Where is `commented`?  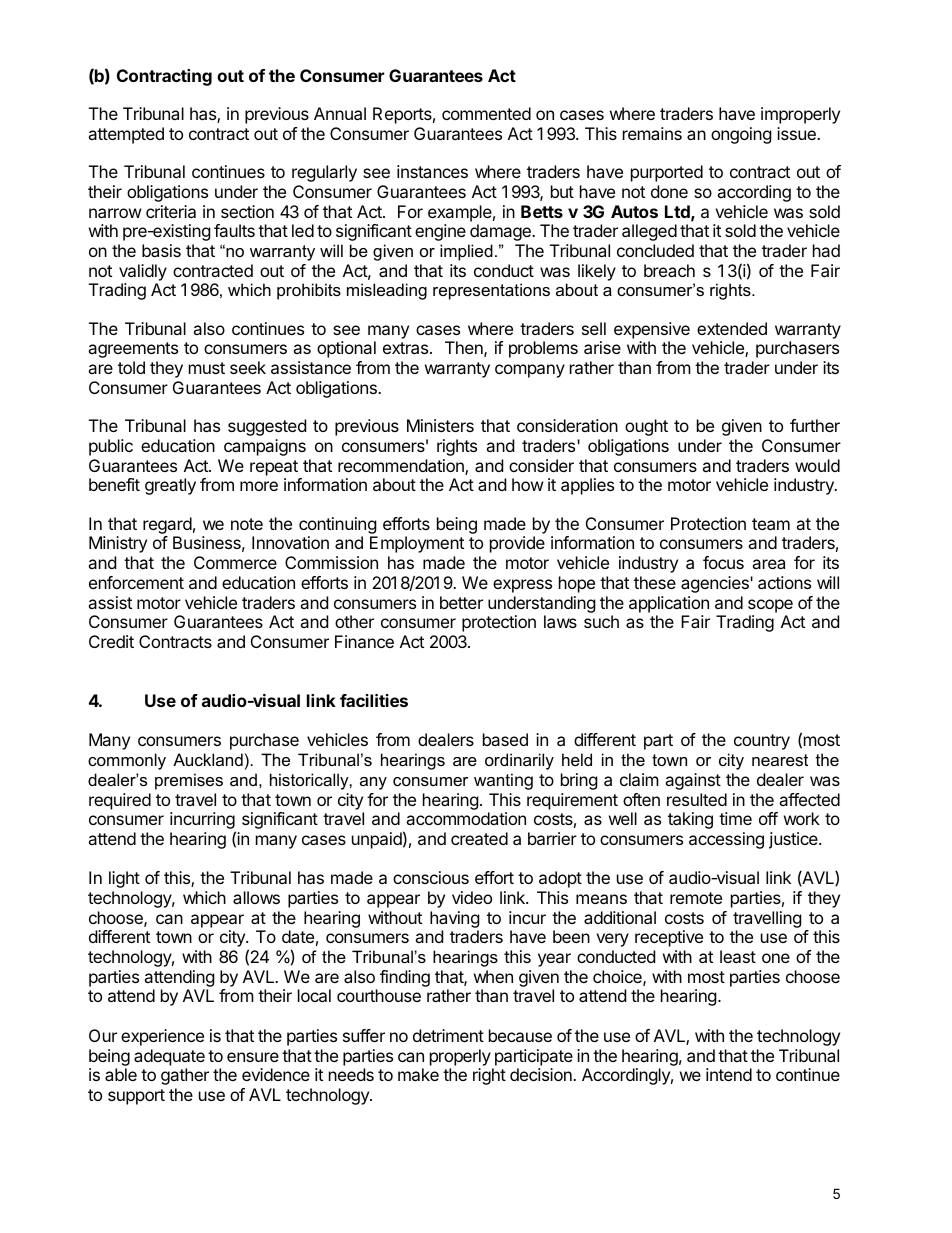
commented is located at coordinates (486, 113).
